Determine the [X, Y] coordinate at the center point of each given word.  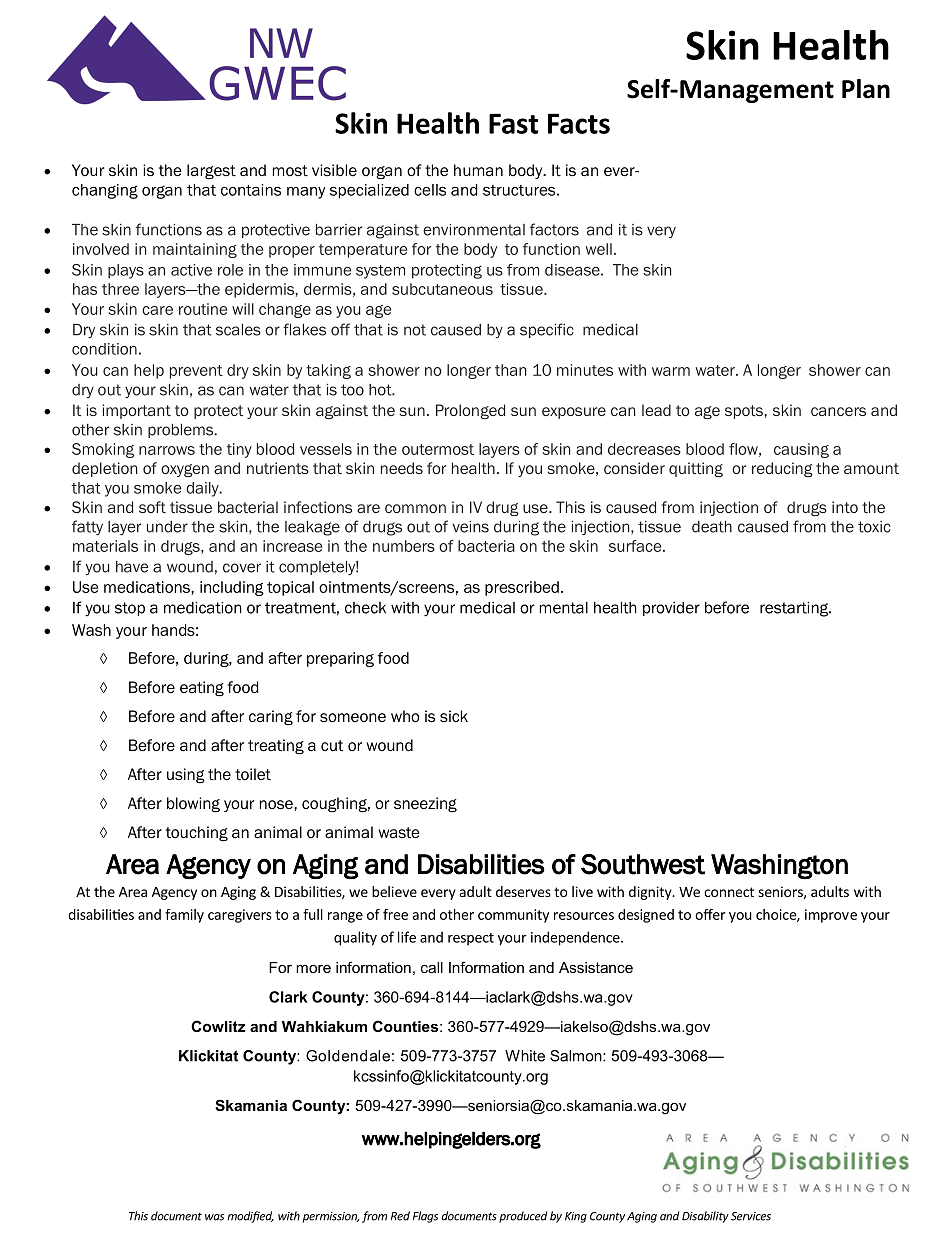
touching [197, 834]
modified [250, 1217]
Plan [866, 89]
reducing [782, 469]
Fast [513, 123]
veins [470, 527]
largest [211, 172]
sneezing [425, 805]
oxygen [185, 470]
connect [729, 892]
